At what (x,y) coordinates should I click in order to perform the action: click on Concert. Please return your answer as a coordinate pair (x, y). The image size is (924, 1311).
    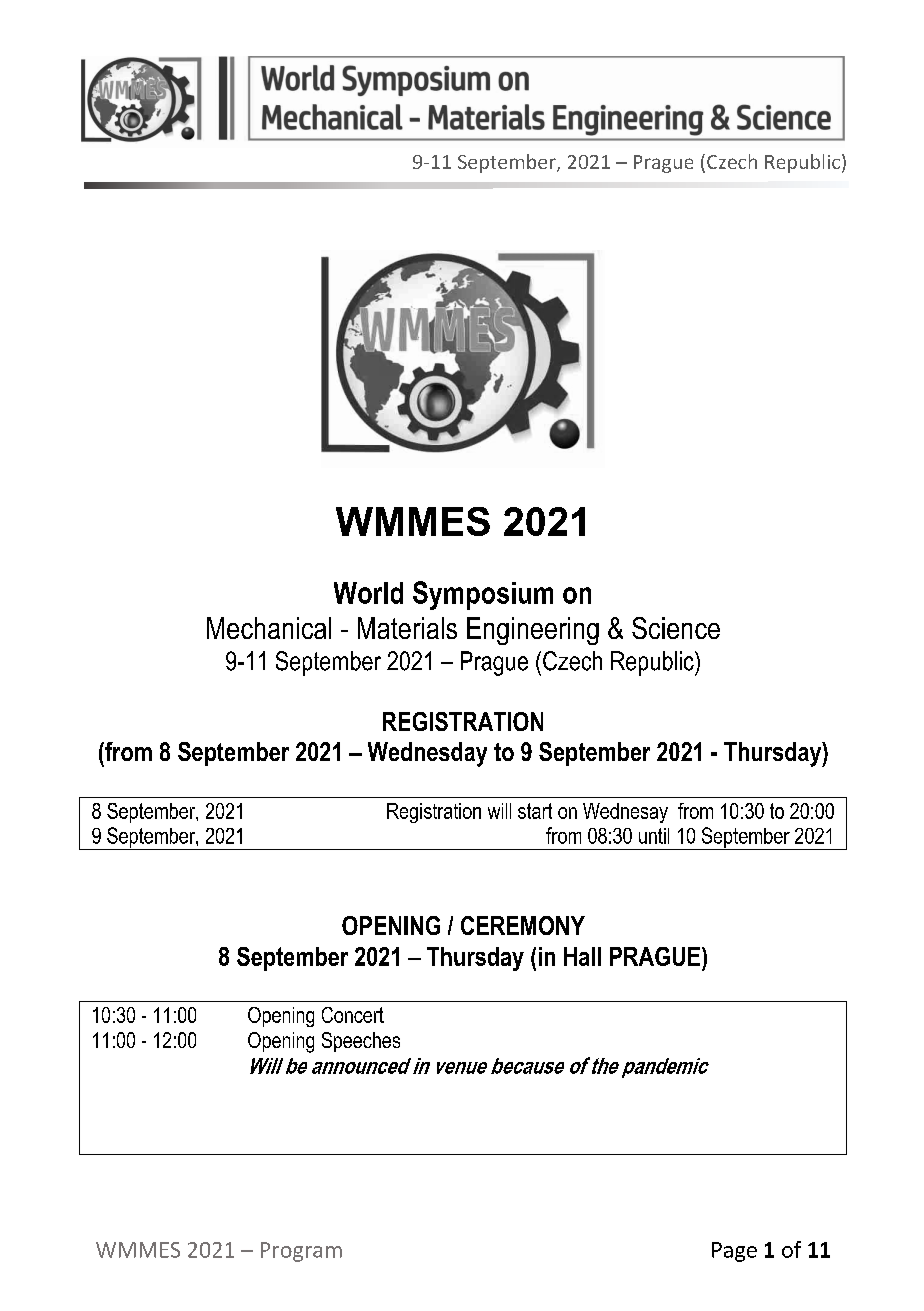
    Looking at the image, I should click on (353, 1015).
